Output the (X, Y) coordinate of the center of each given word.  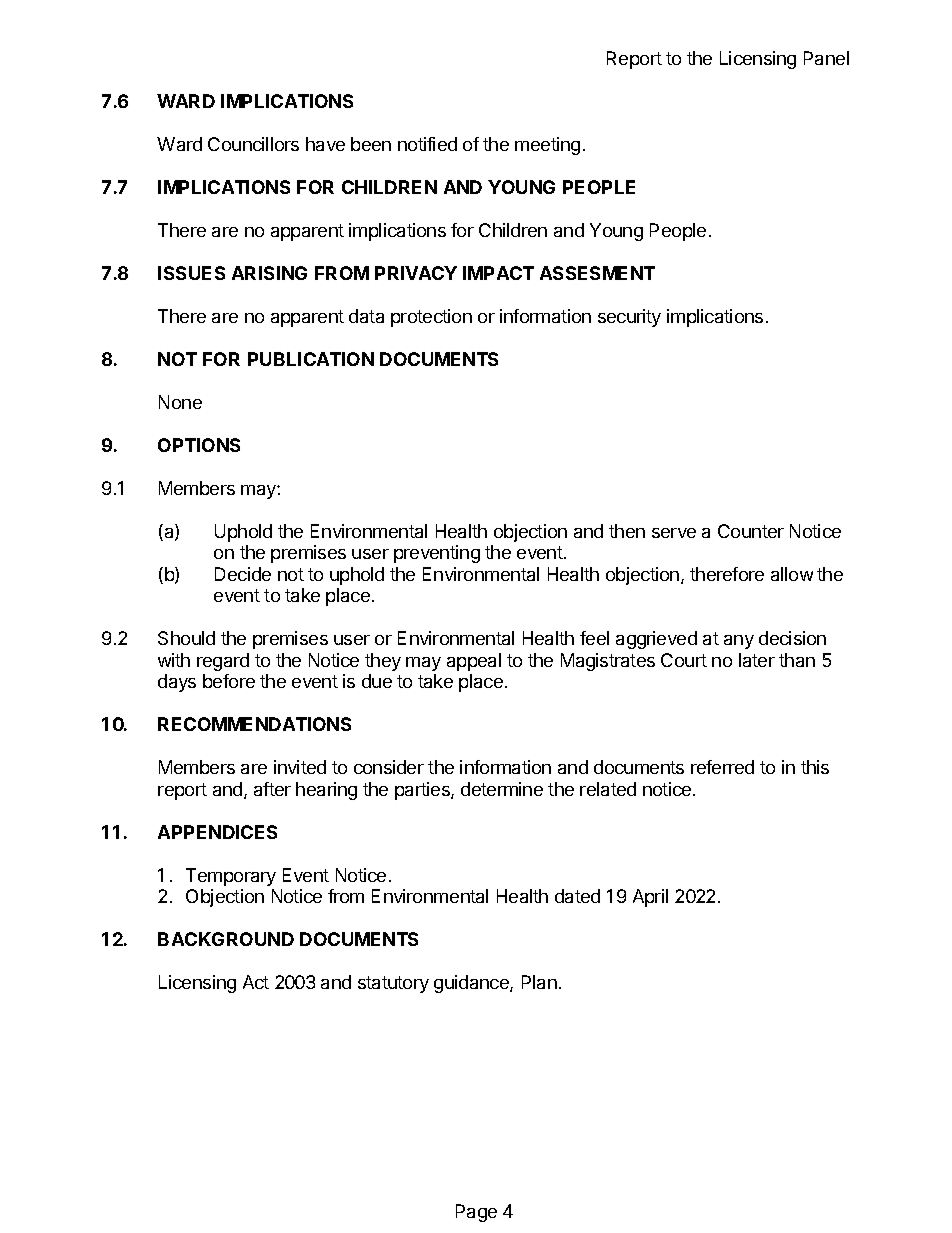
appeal (474, 662)
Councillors (253, 144)
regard (223, 662)
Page (476, 1213)
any (739, 642)
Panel (826, 58)
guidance (472, 984)
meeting (547, 146)
